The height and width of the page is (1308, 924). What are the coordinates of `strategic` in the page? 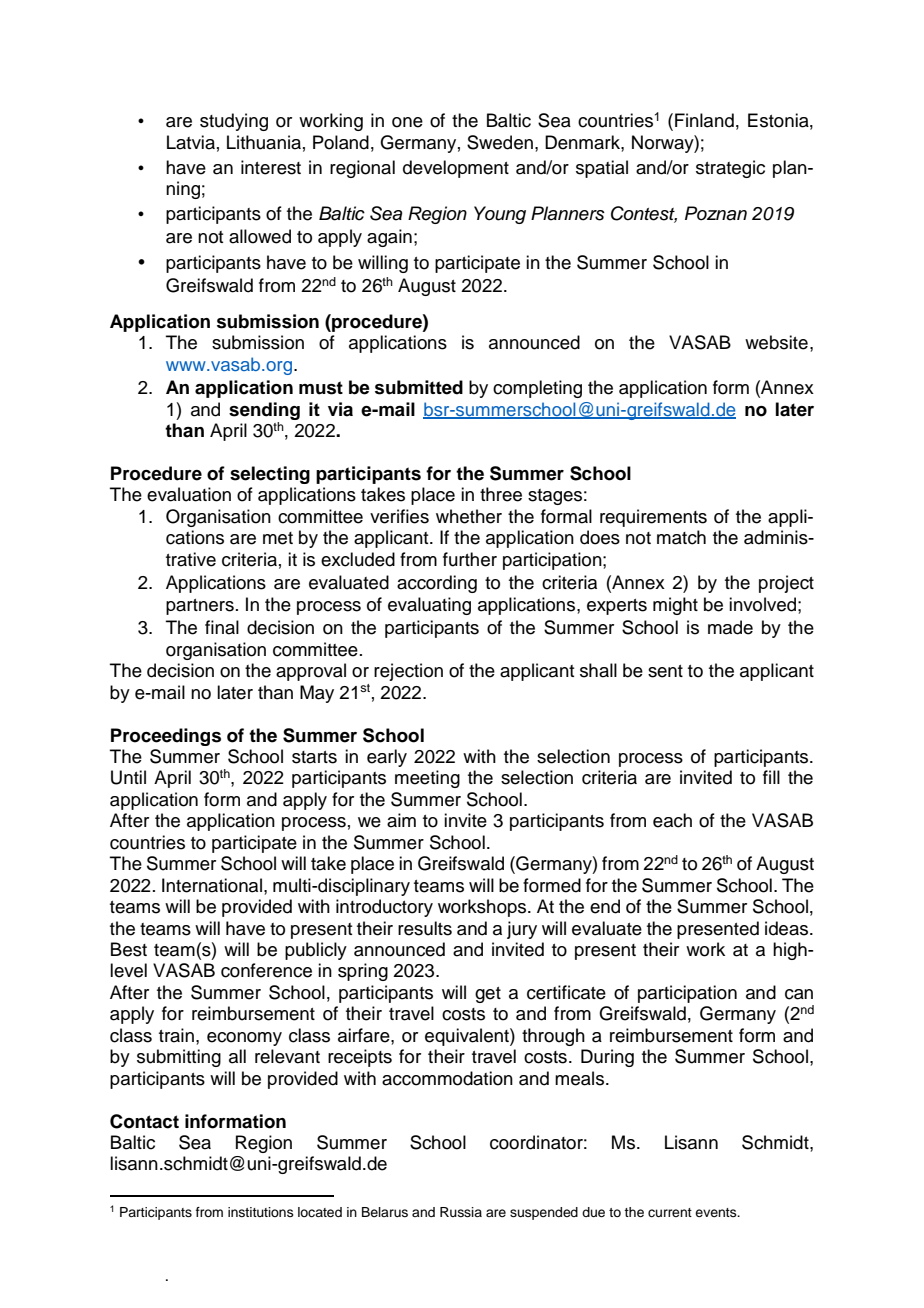 It's located at (730, 169).
